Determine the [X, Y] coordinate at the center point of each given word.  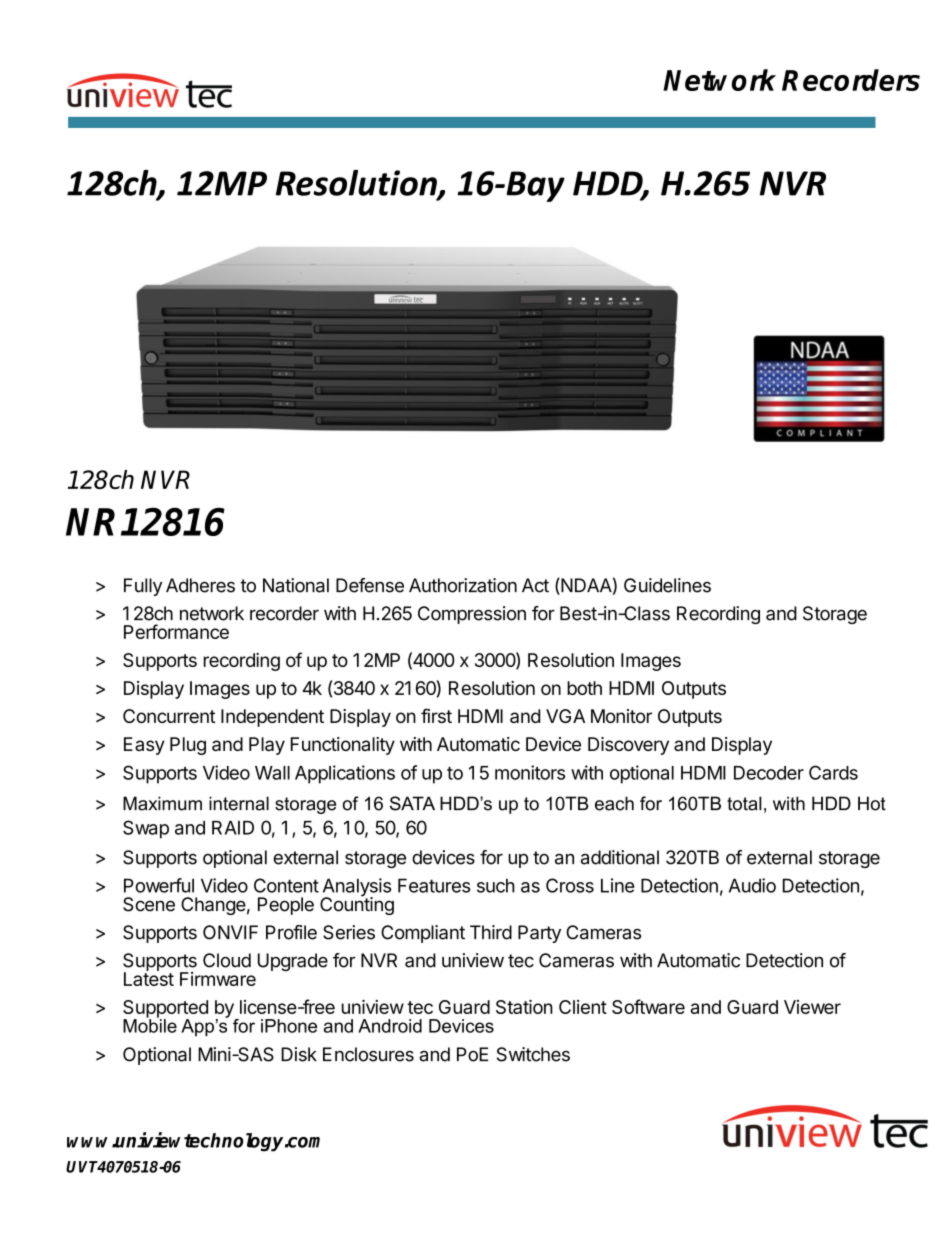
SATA [412, 803]
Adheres [200, 585]
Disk [299, 1054]
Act [535, 585]
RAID [233, 828]
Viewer [812, 1007]
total [744, 803]
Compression [472, 615]
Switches [533, 1054]
